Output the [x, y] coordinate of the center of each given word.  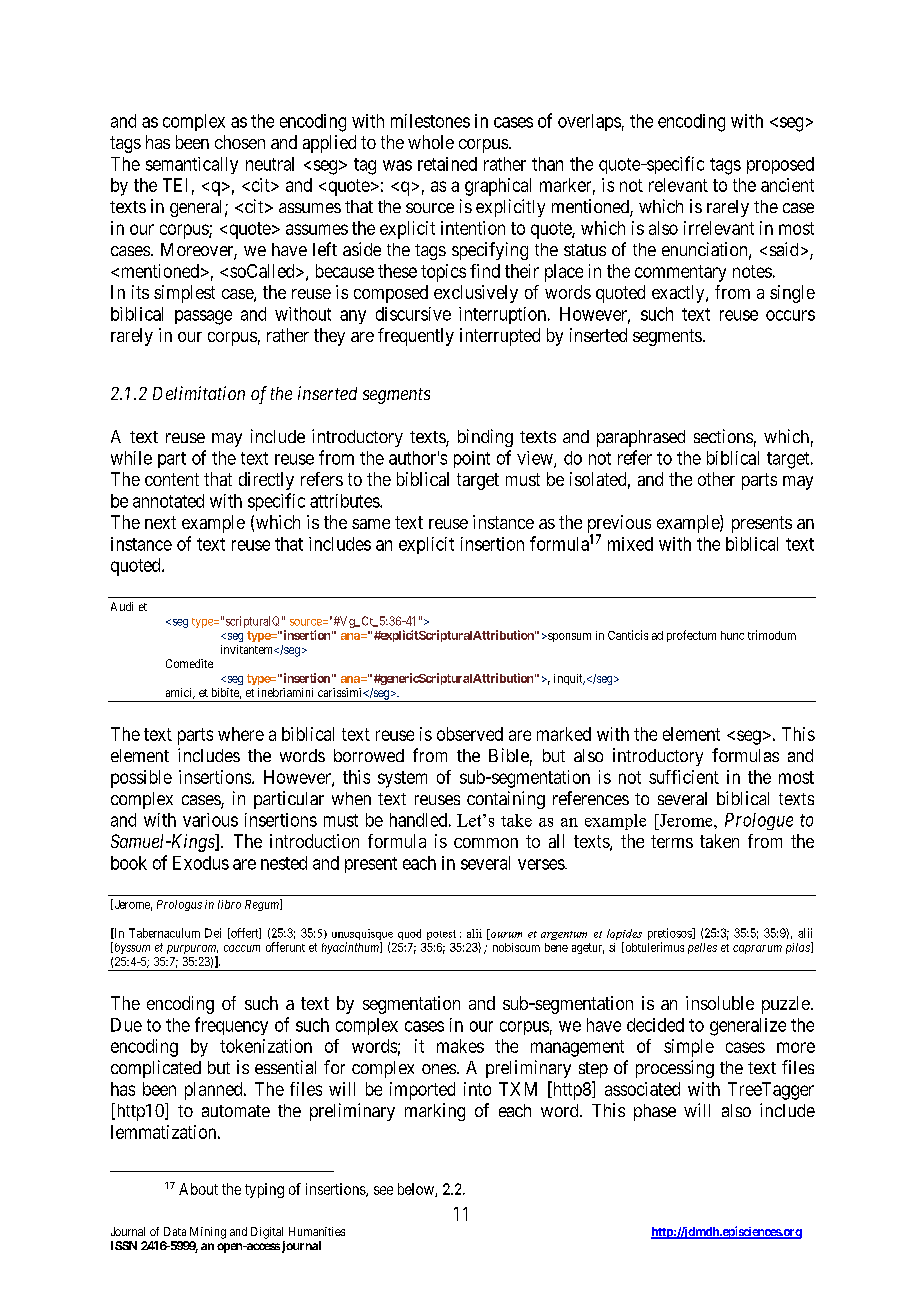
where [241, 734]
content [172, 479]
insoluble [720, 1003]
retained [447, 164]
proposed [780, 165]
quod [409, 934]
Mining [208, 1233]
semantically [192, 165]
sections [723, 436]
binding [485, 438]
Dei [213, 933]
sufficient [684, 777]
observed [470, 734]
